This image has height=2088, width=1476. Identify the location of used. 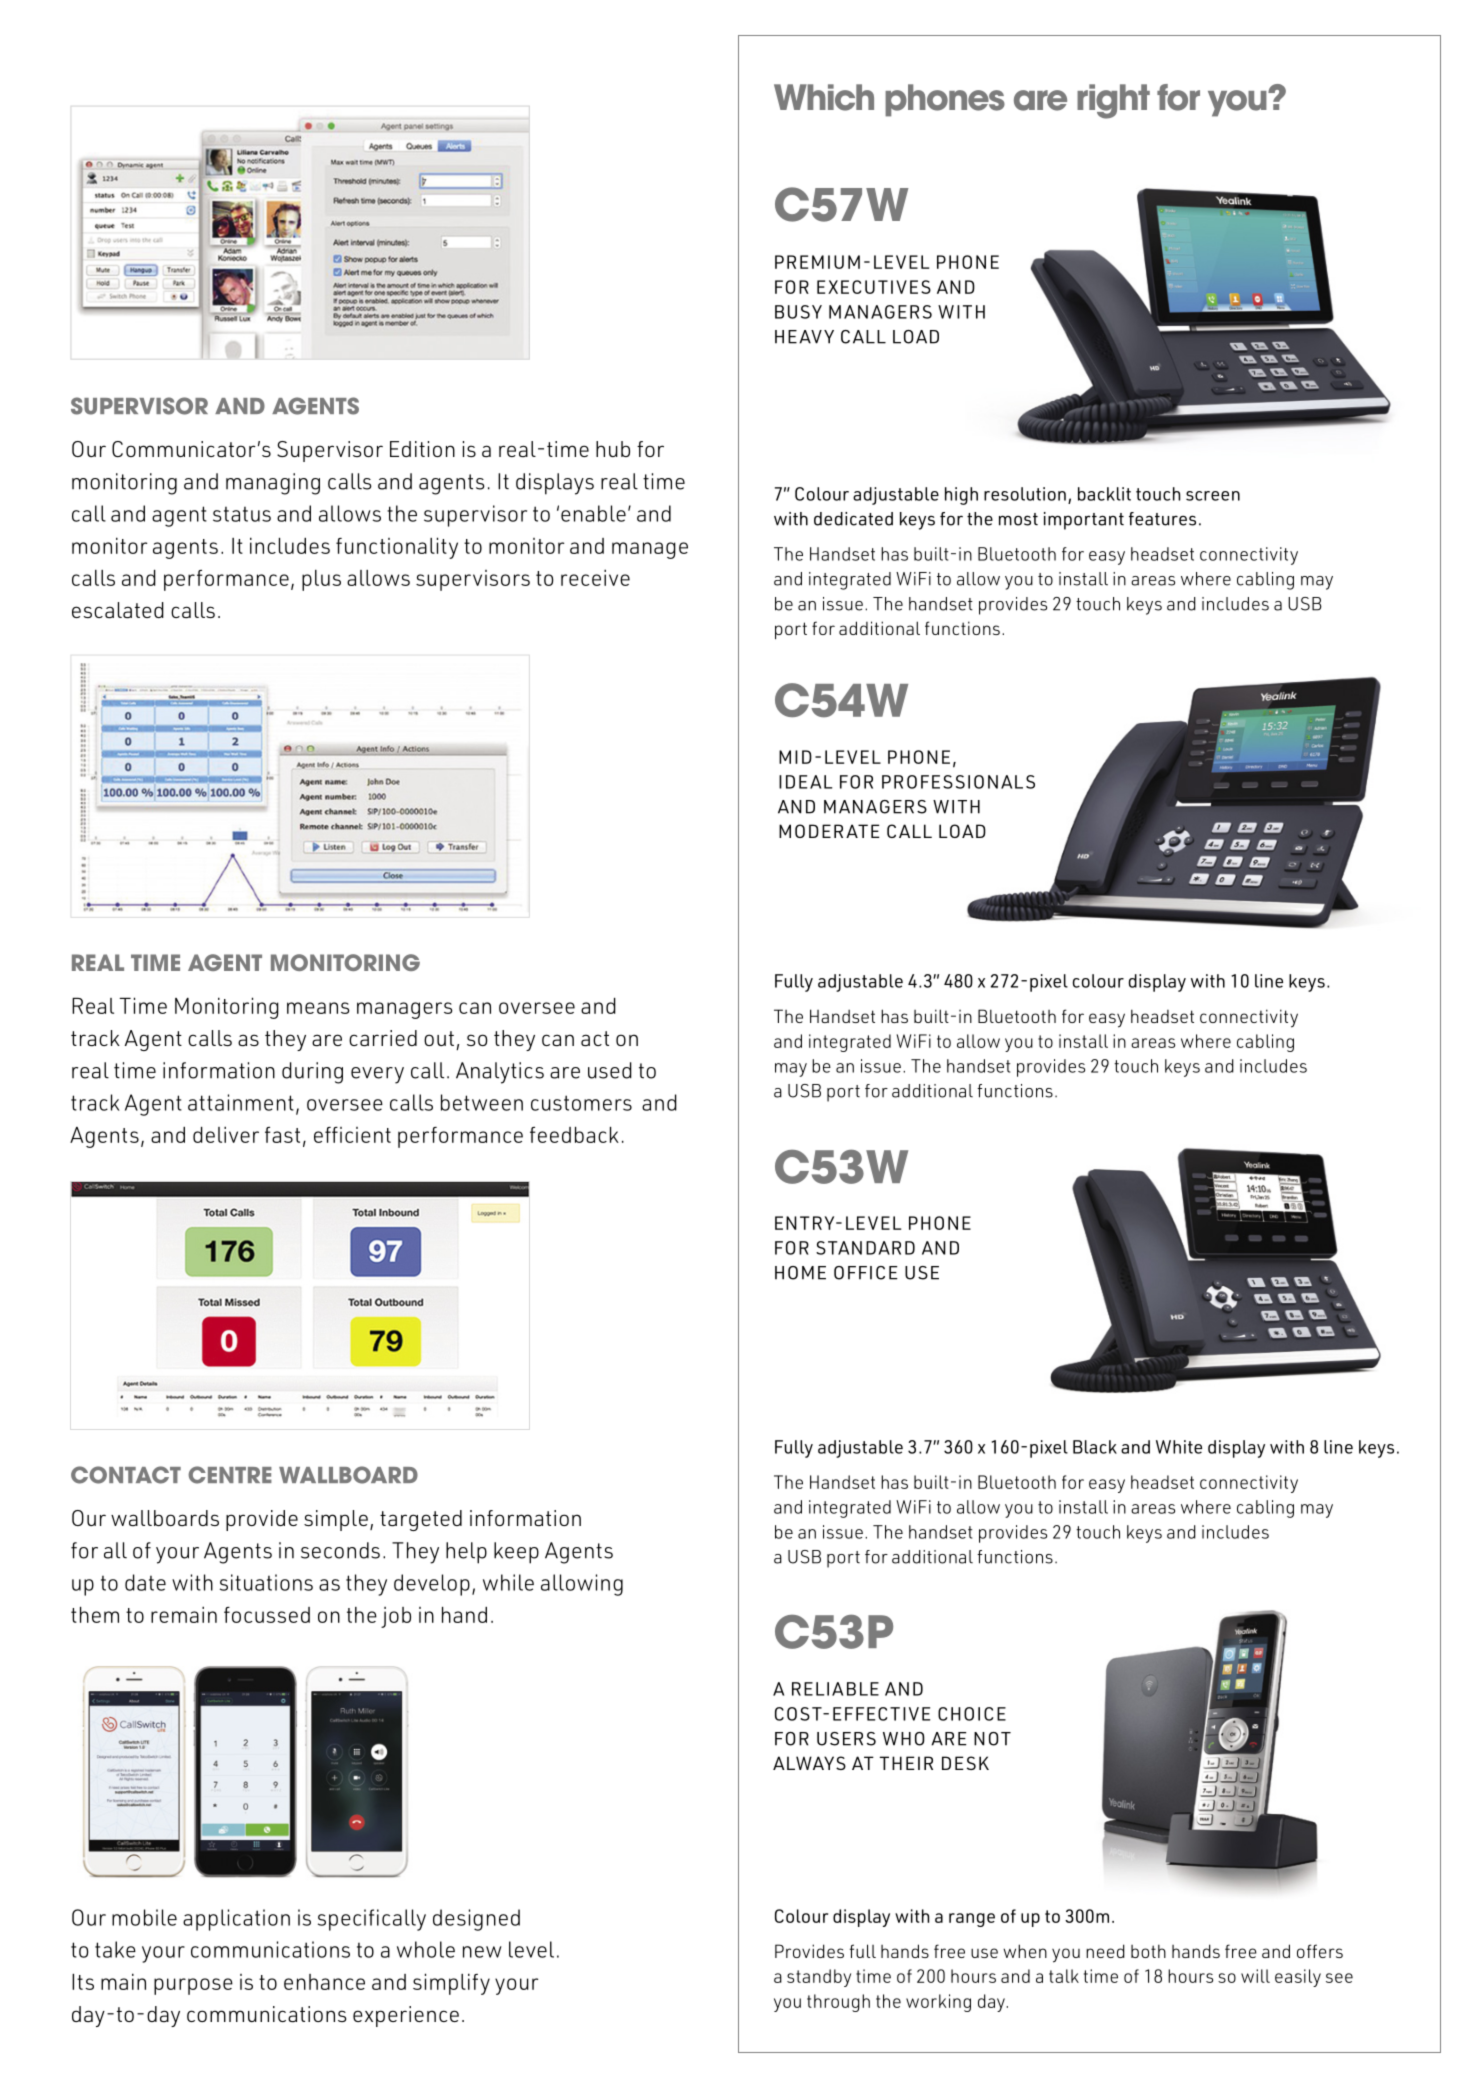
(610, 1070).
